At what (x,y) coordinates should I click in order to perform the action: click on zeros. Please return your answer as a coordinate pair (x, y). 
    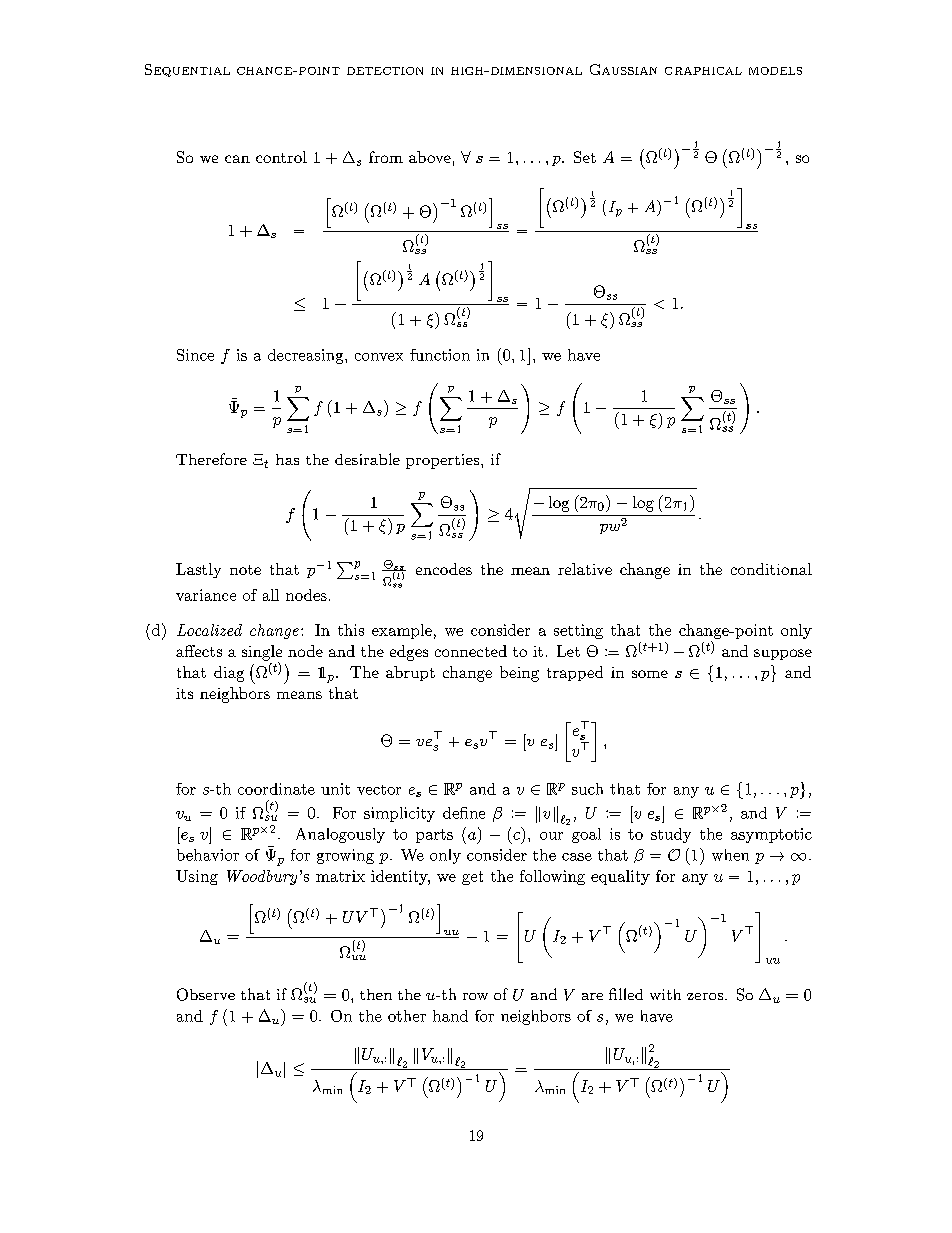
    Looking at the image, I should click on (705, 996).
